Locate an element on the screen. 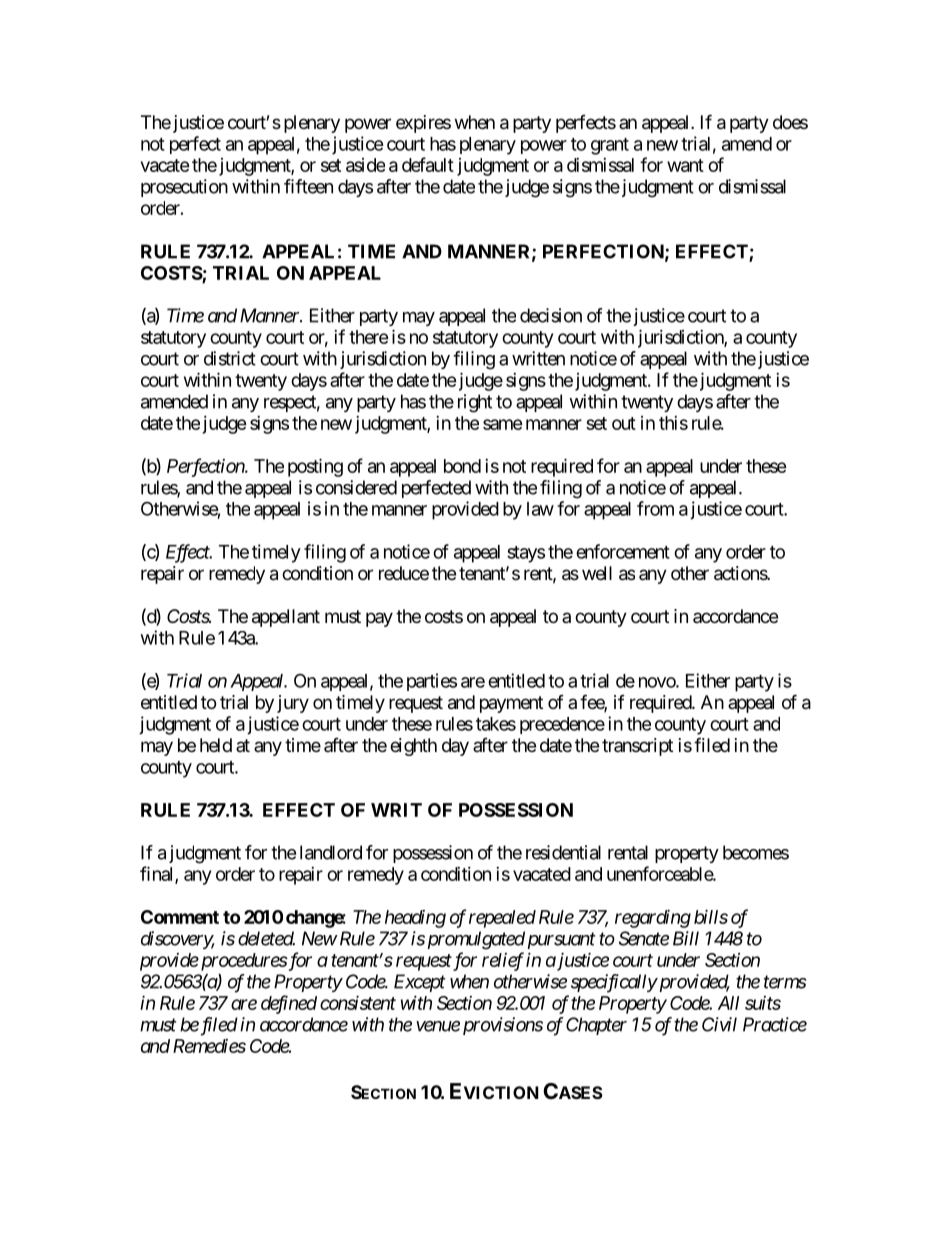  enforcement is located at coordinates (623, 551).
